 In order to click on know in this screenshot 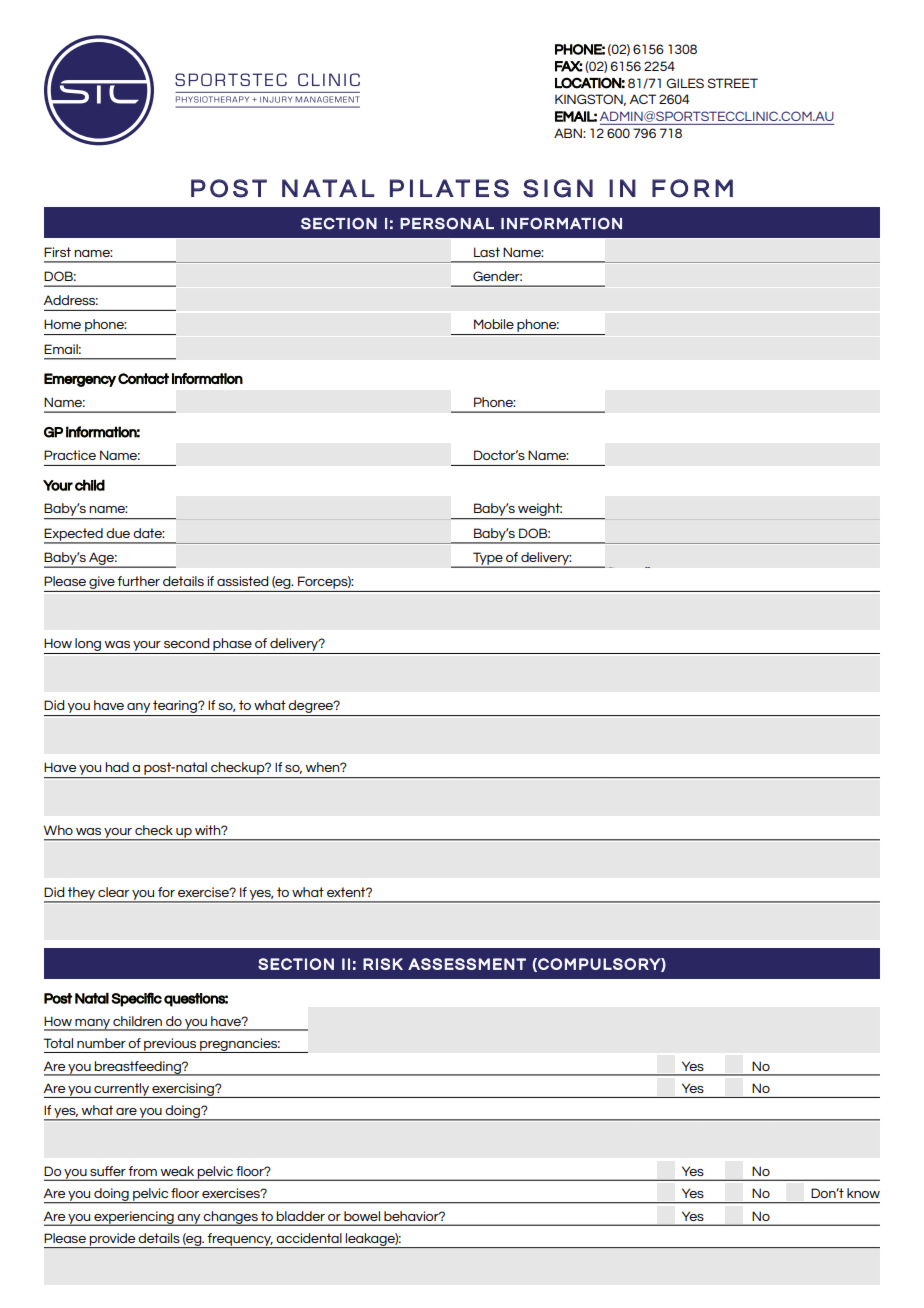, I will do `click(863, 1193)`.
